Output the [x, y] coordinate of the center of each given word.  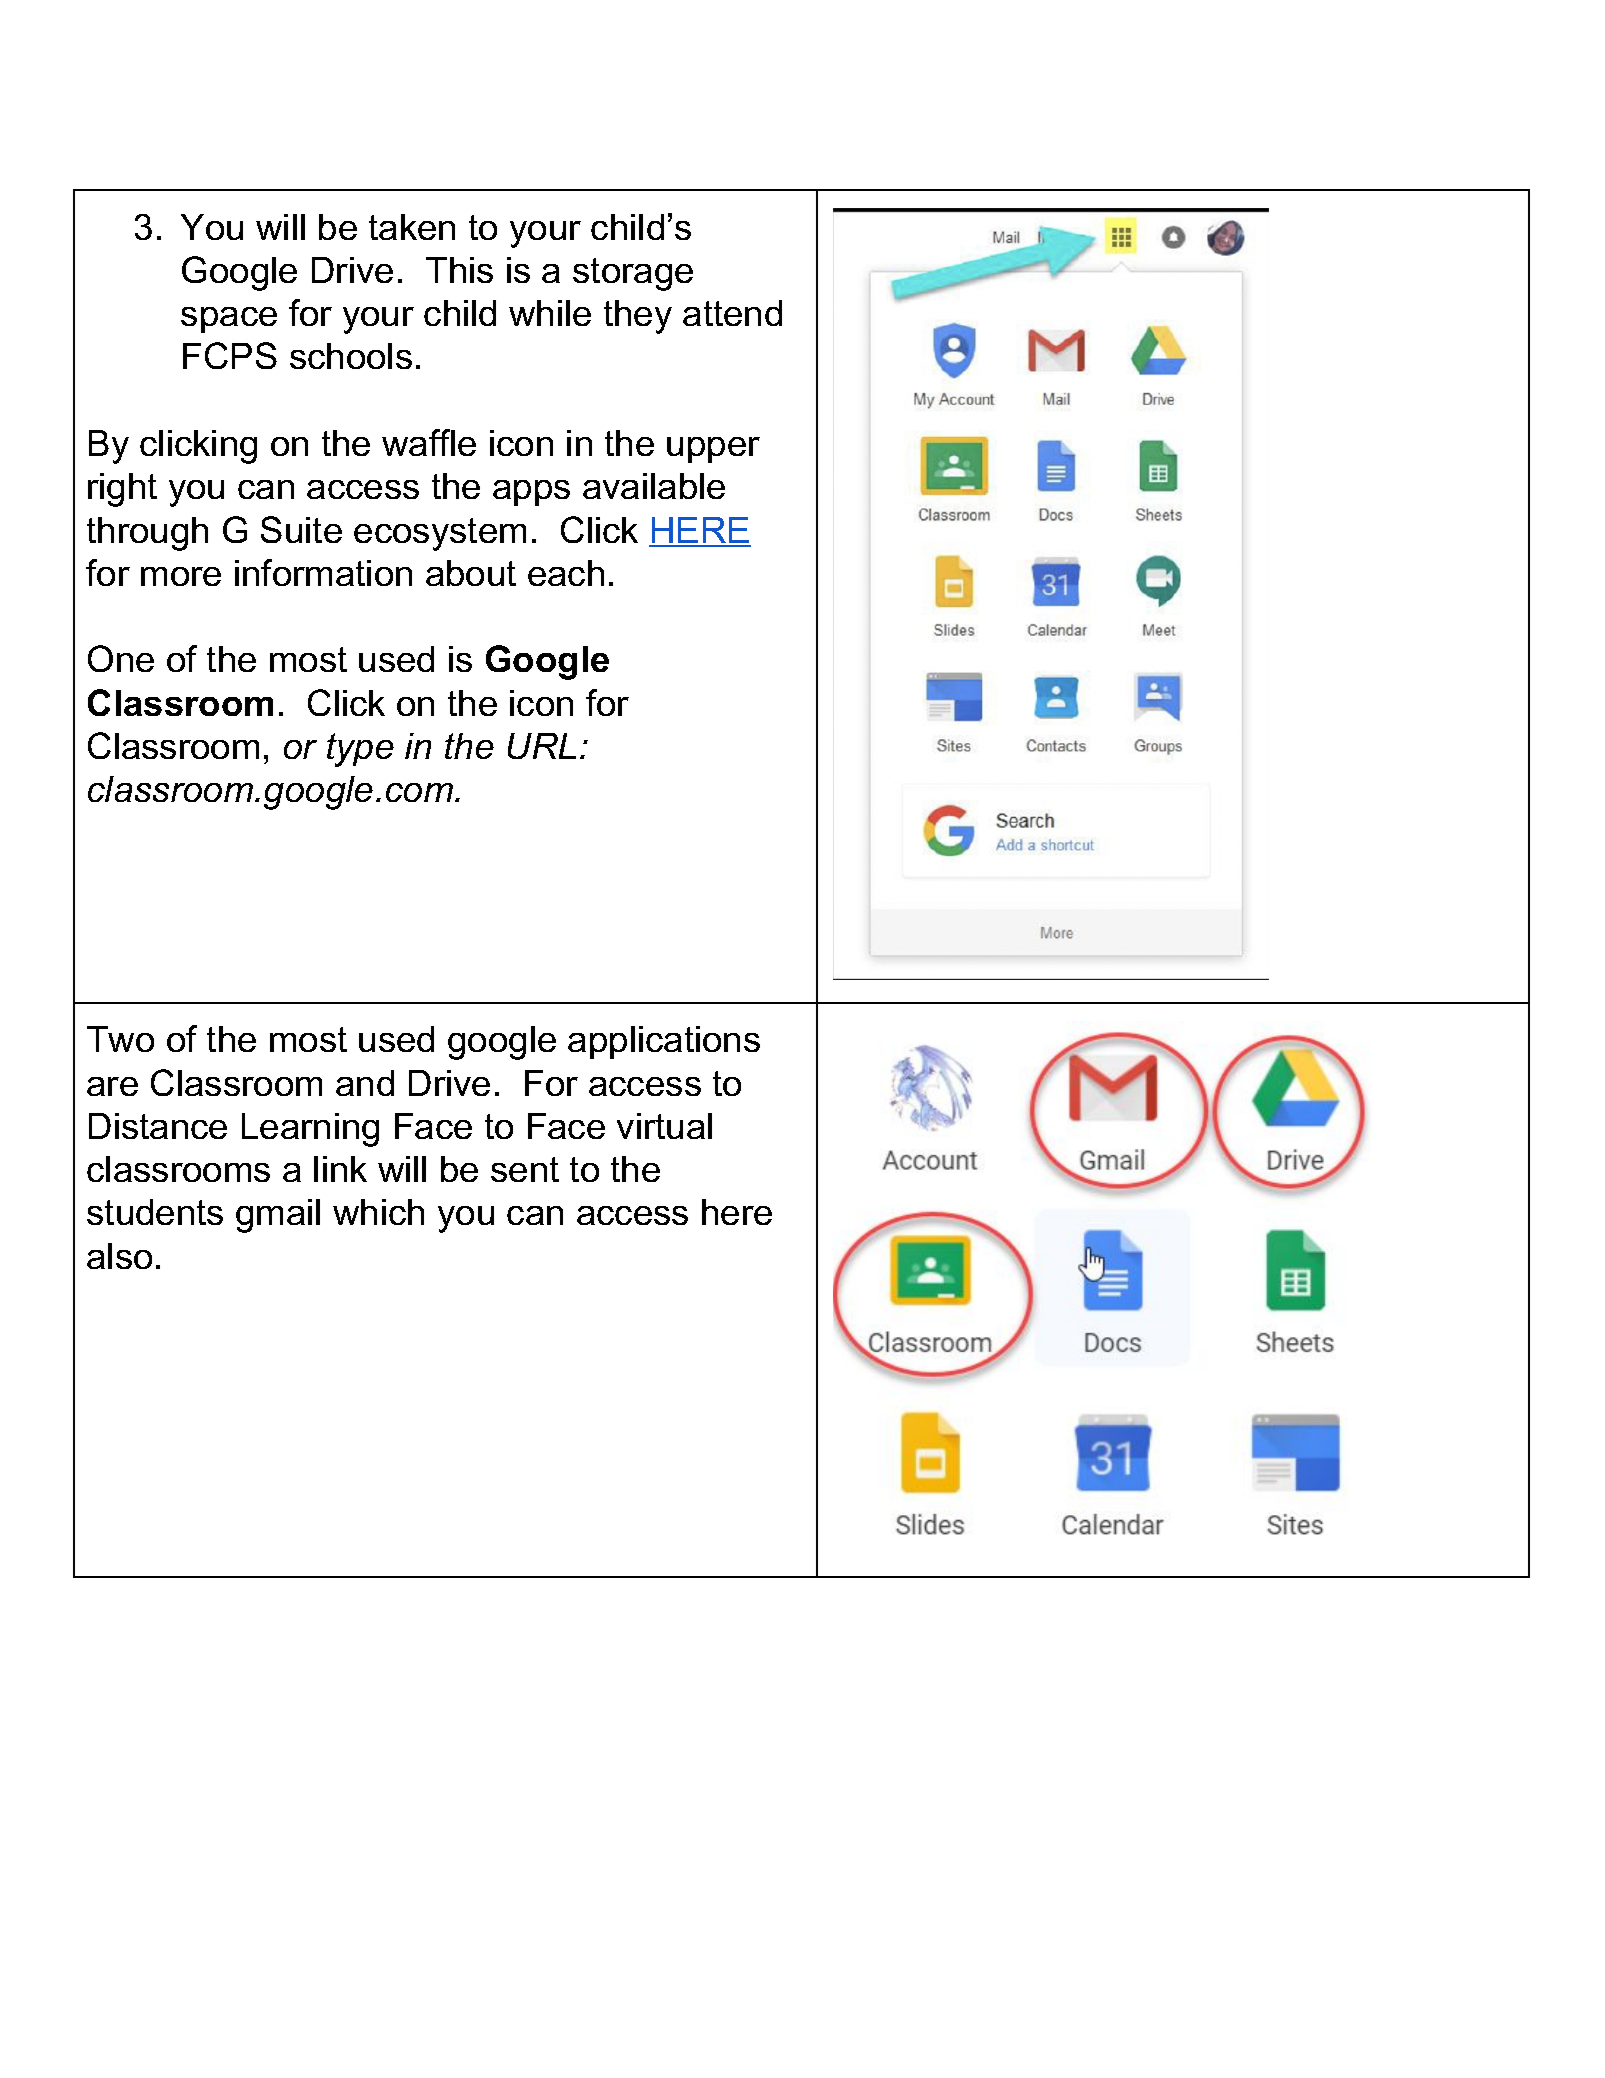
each [566, 573]
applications [664, 1042]
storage [633, 274]
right [122, 490]
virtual [664, 1126]
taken [412, 227]
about [471, 573]
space [229, 320]
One [121, 658]
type [360, 750]
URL [542, 746]
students [155, 1212]
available [654, 486]
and [365, 1083]
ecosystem [440, 534]
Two [120, 1039]
